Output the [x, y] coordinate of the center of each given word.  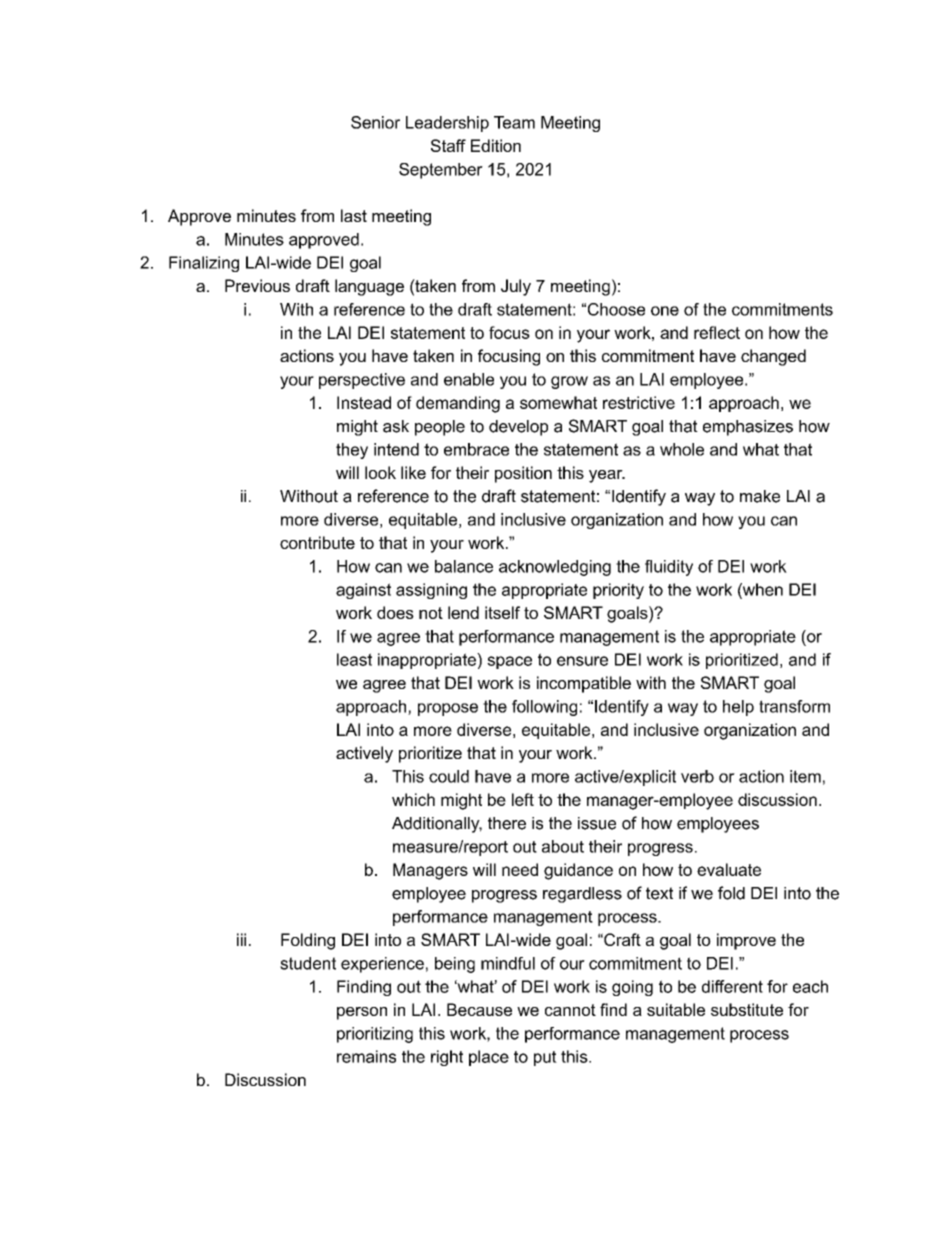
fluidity [669, 568]
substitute [747, 1009]
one [665, 311]
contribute [317, 542]
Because [479, 1009]
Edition [496, 145]
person [362, 1013]
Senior [375, 122]
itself [502, 612]
